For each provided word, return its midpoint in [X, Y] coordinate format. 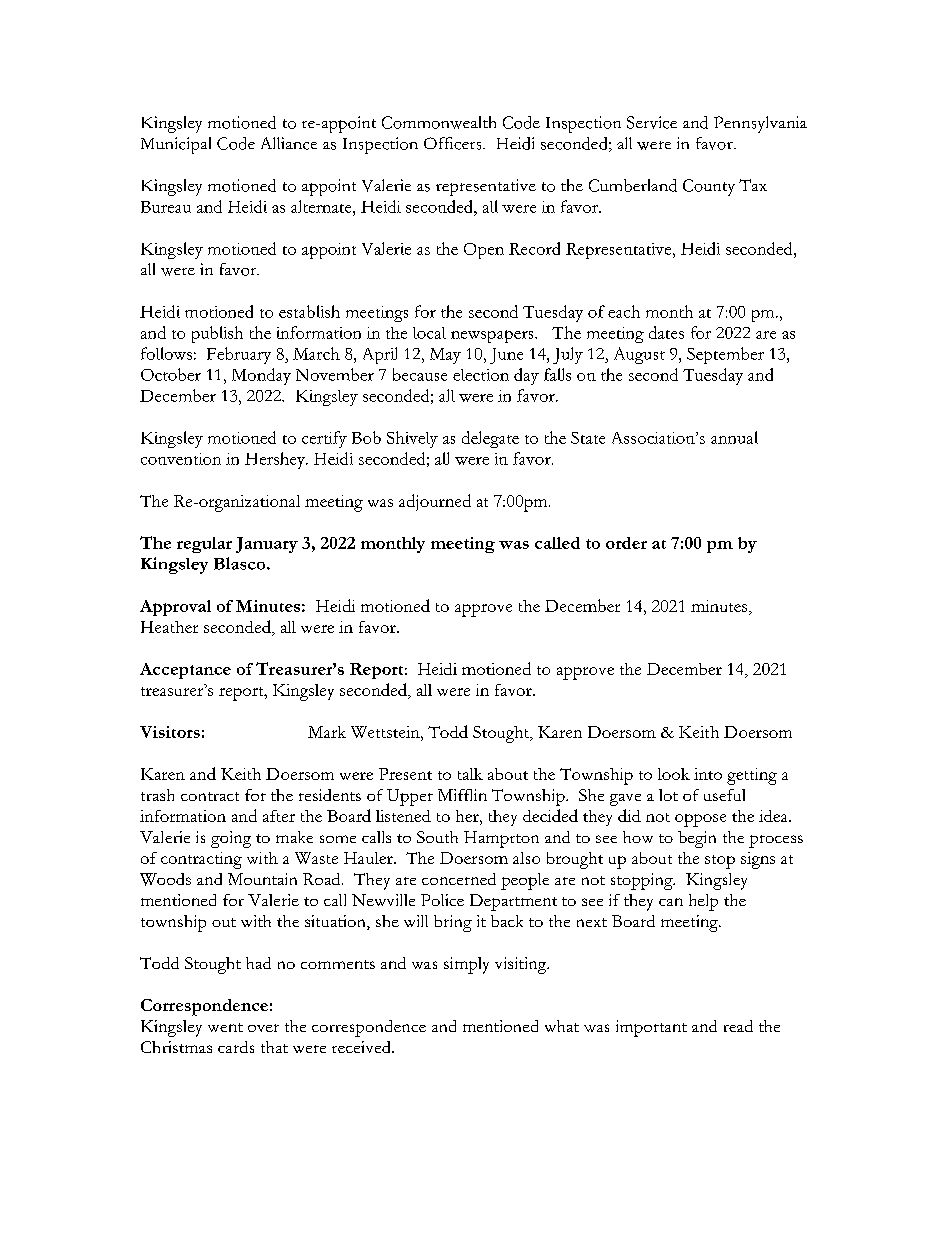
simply [466, 965]
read [738, 1026]
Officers [454, 143]
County [709, 187]
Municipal [176, 145]
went [225, 1027]
